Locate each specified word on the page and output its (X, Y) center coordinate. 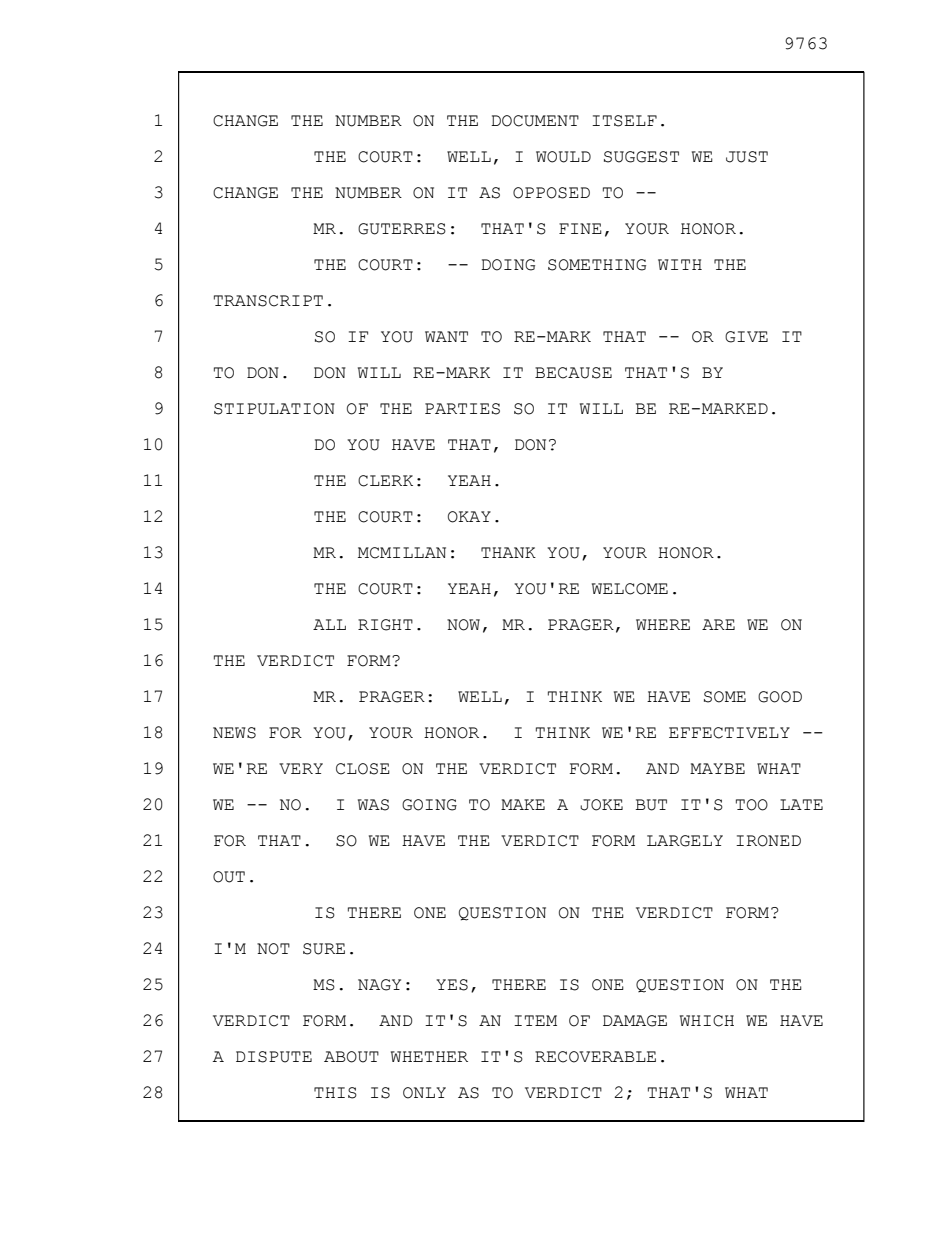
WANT (446, 336)
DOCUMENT (535, 121)
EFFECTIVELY (729, 733)
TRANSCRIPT (268, 301)
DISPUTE (274, 1057)
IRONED (768, 841)
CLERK (385, 481)
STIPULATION (274, 409)
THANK (508, 552)
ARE (718, 624)
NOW (463, 625)
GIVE (746, 337)
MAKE (523, 804)
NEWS (234, 733)
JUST (747, 157)
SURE (324, 949)
